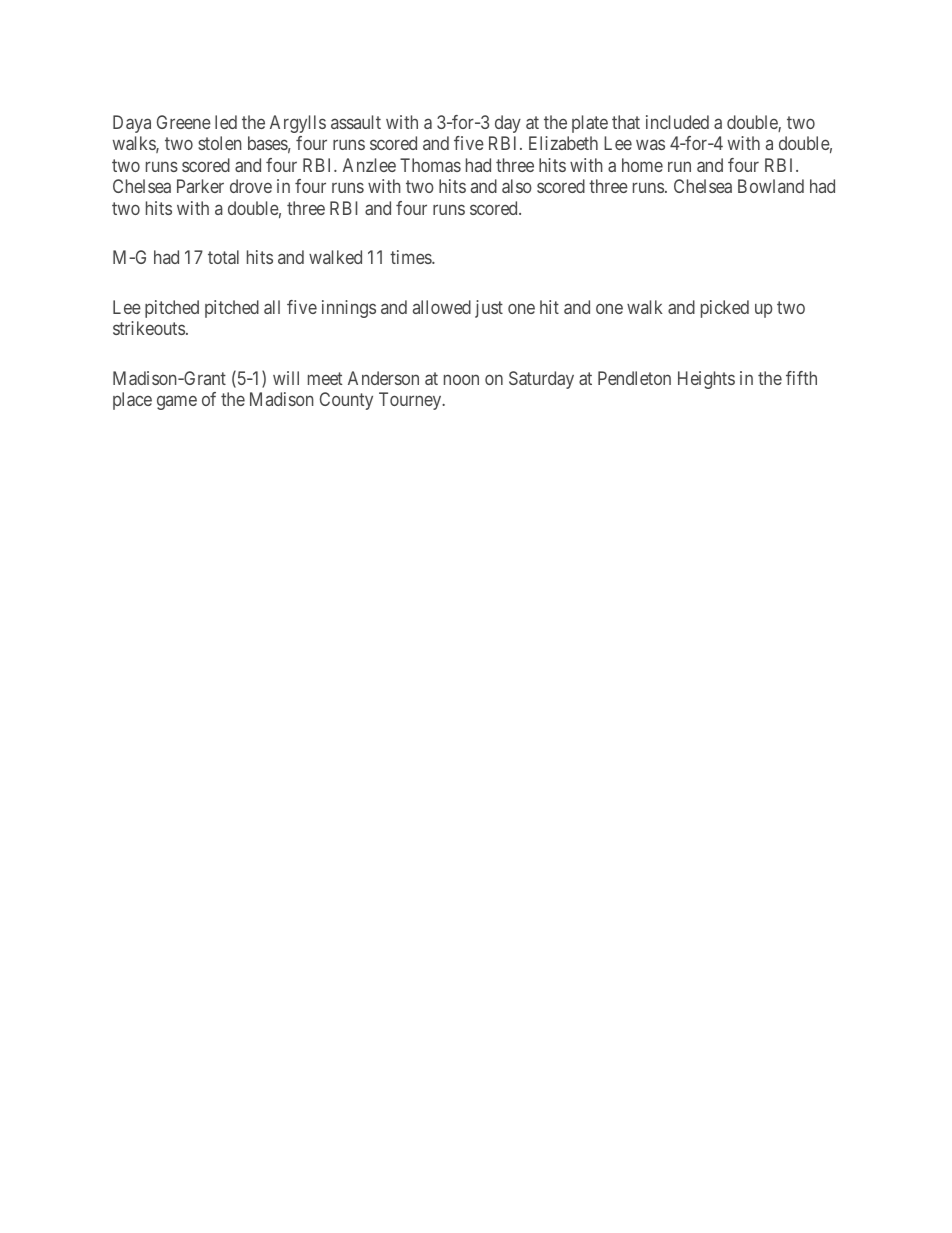 This image has width=952, height=1233. Describe the element at coordinates (677, 122) in the image. I see `included` at that location.
